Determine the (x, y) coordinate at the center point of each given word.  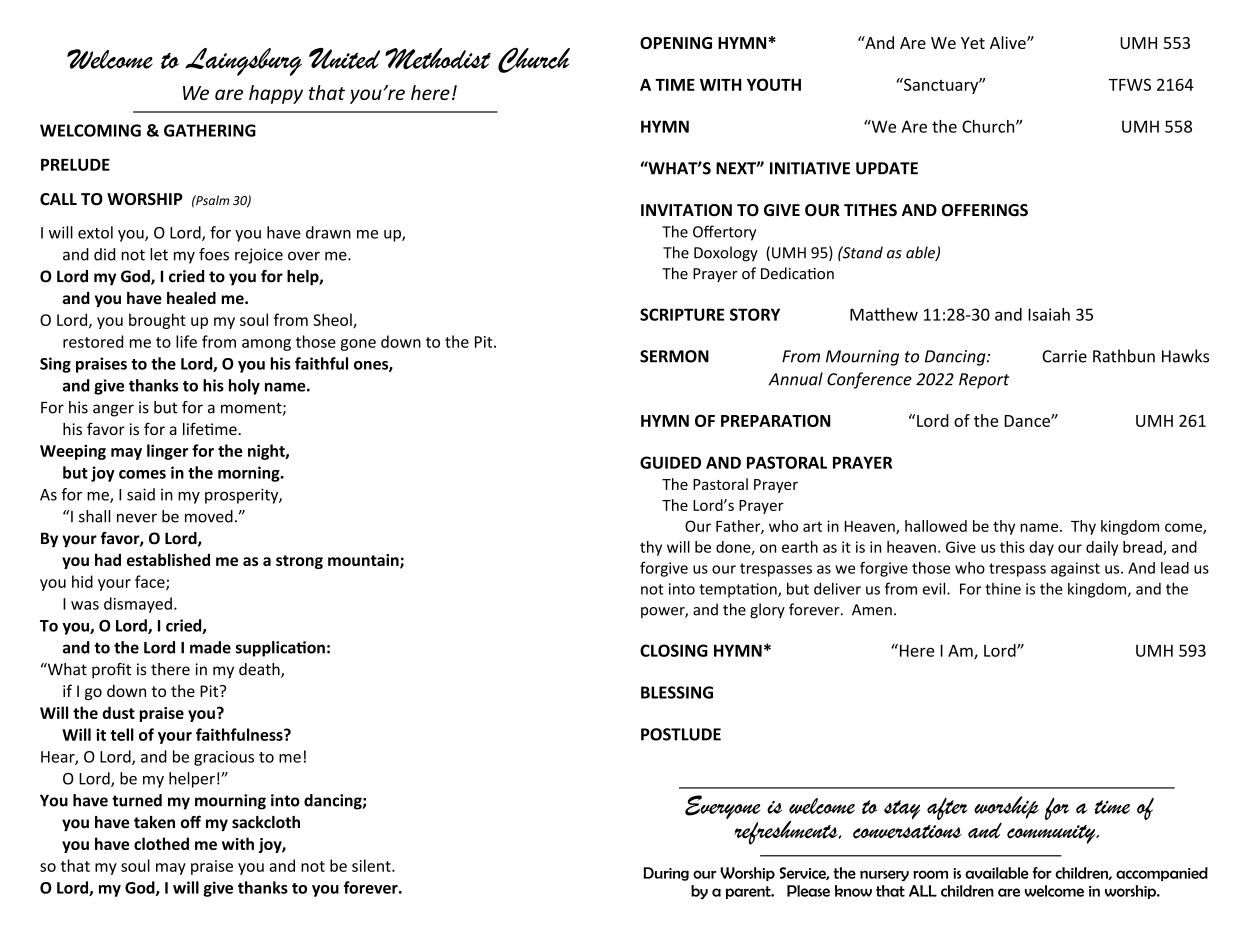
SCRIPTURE (682, 314)
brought (157, 321)
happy (276, 94)
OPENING (676, 43)
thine (1003, 589)
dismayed (138, 605)
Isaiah (1049, 314)
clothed (161, 843)
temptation (739, 590)
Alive (1009, 42)
